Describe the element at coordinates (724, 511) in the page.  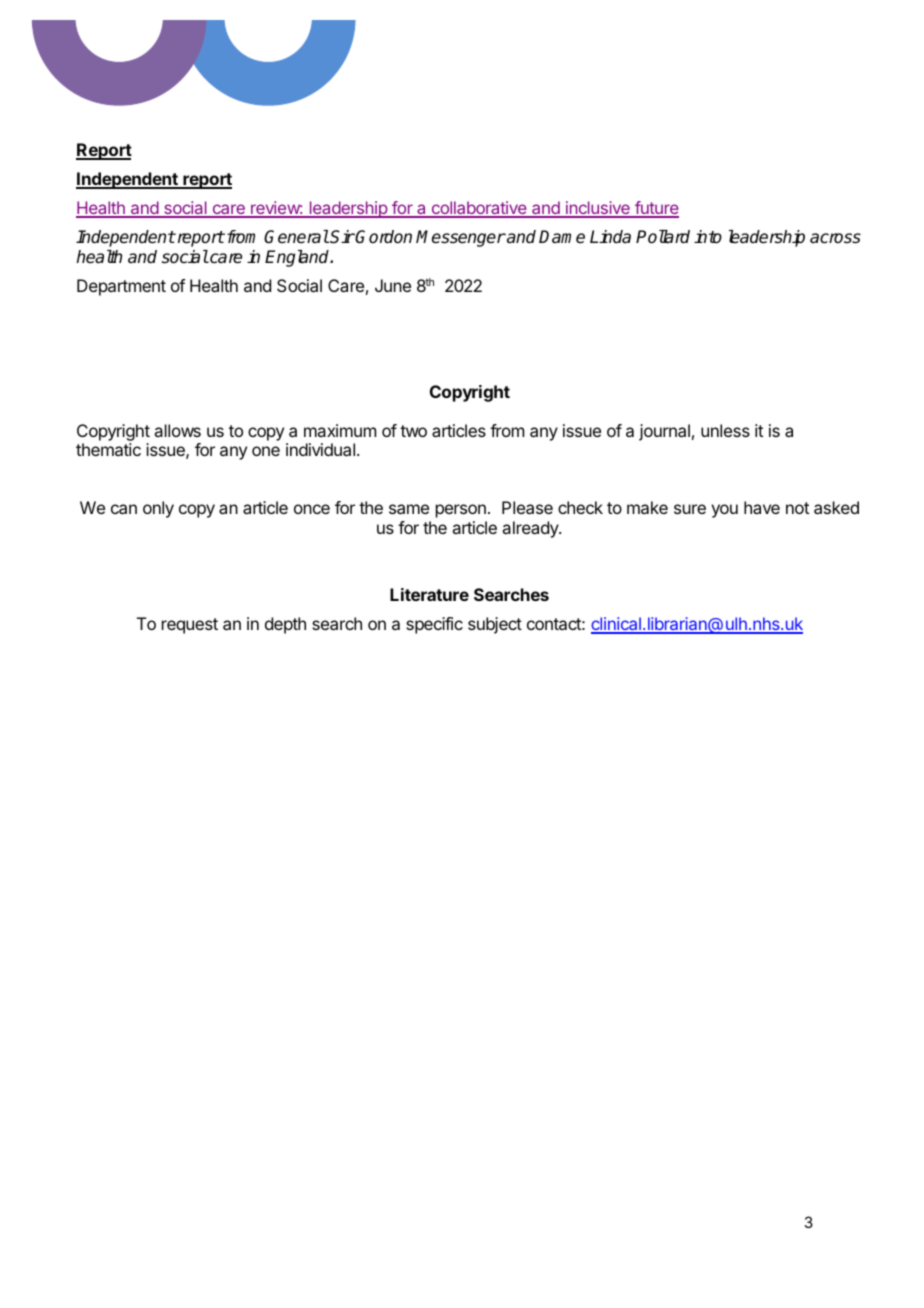
I see `you` at that location.
